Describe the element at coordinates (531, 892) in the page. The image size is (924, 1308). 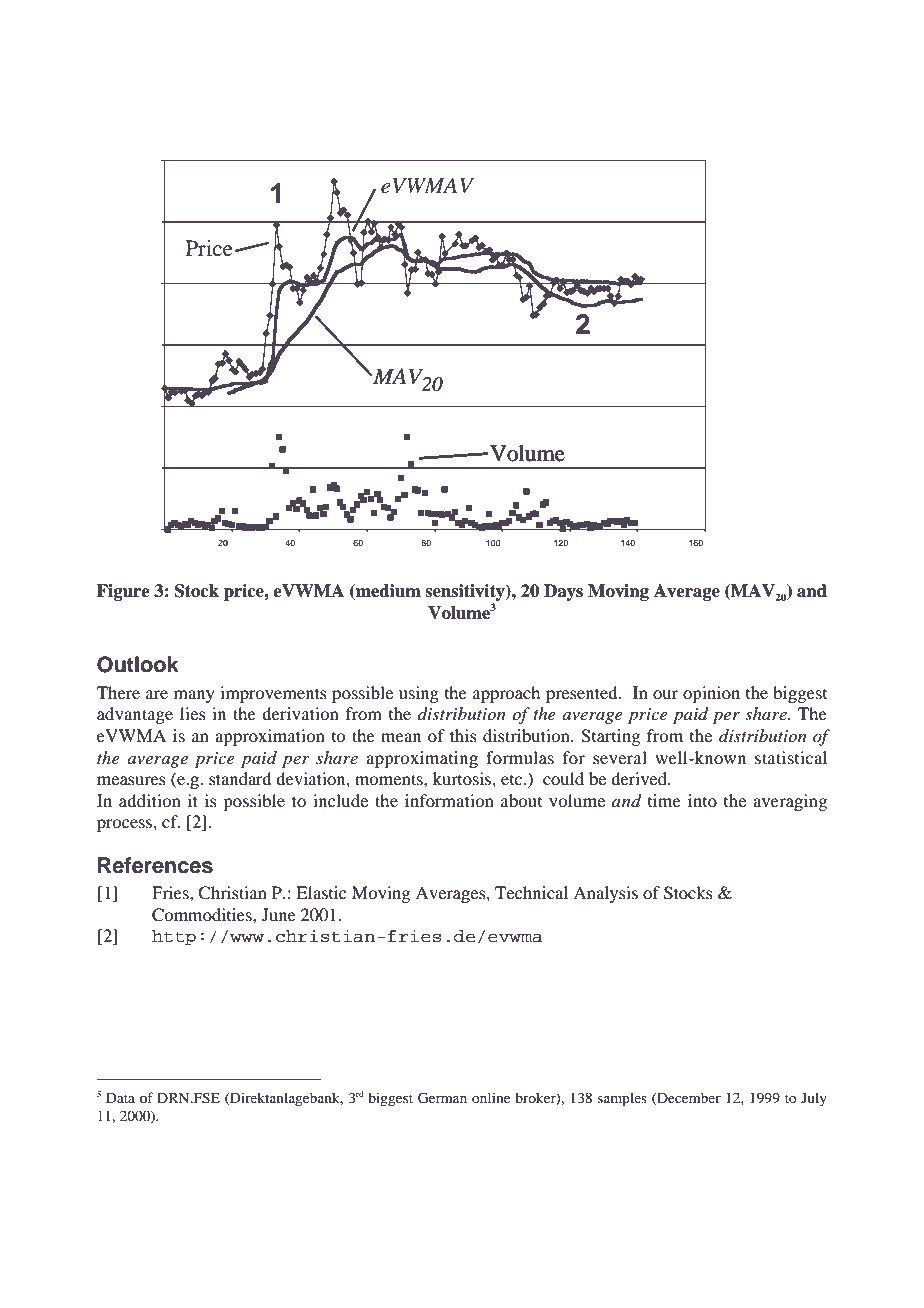
I see `Technical` at that location.
